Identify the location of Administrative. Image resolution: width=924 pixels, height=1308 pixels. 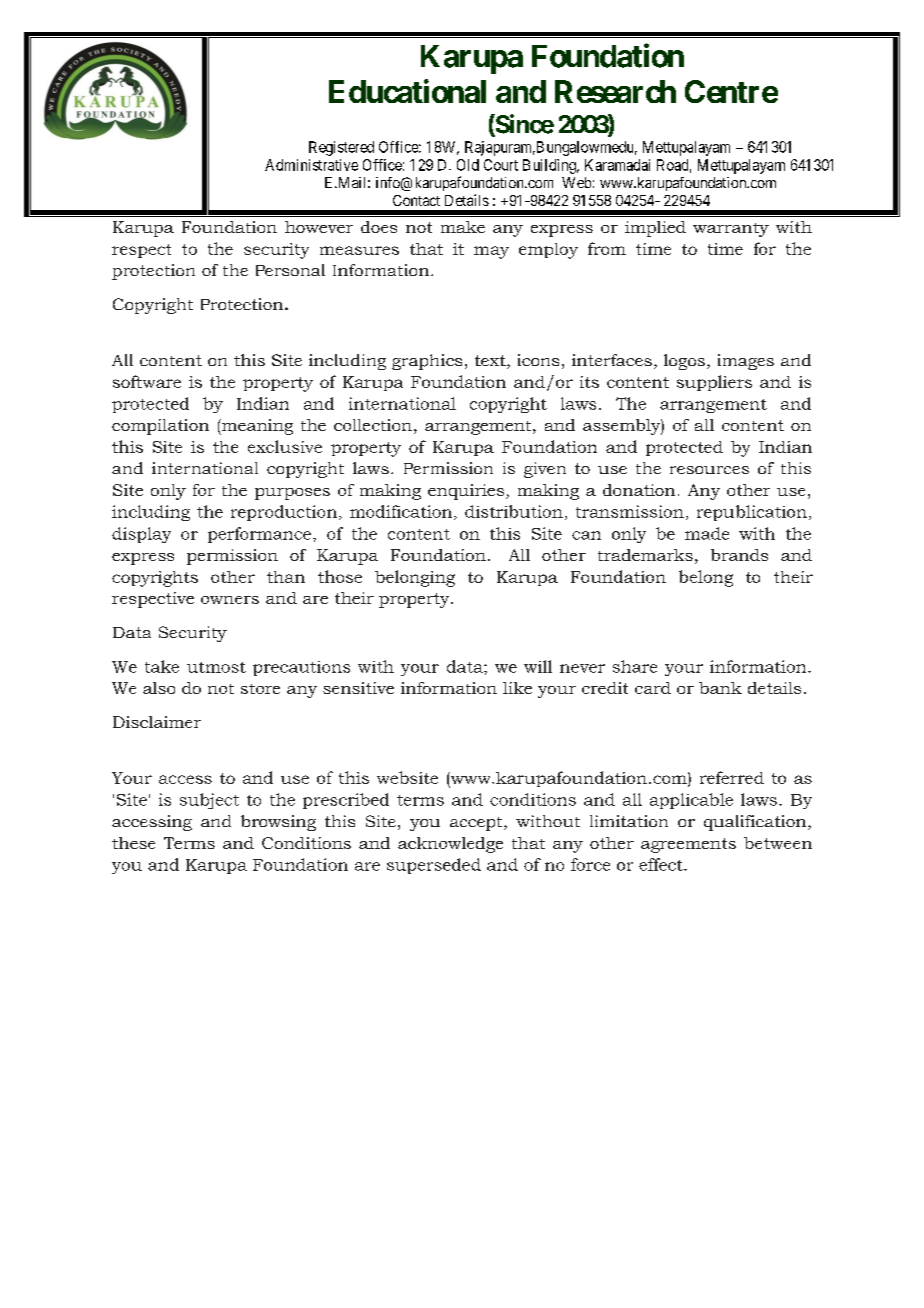
(311, 165).
